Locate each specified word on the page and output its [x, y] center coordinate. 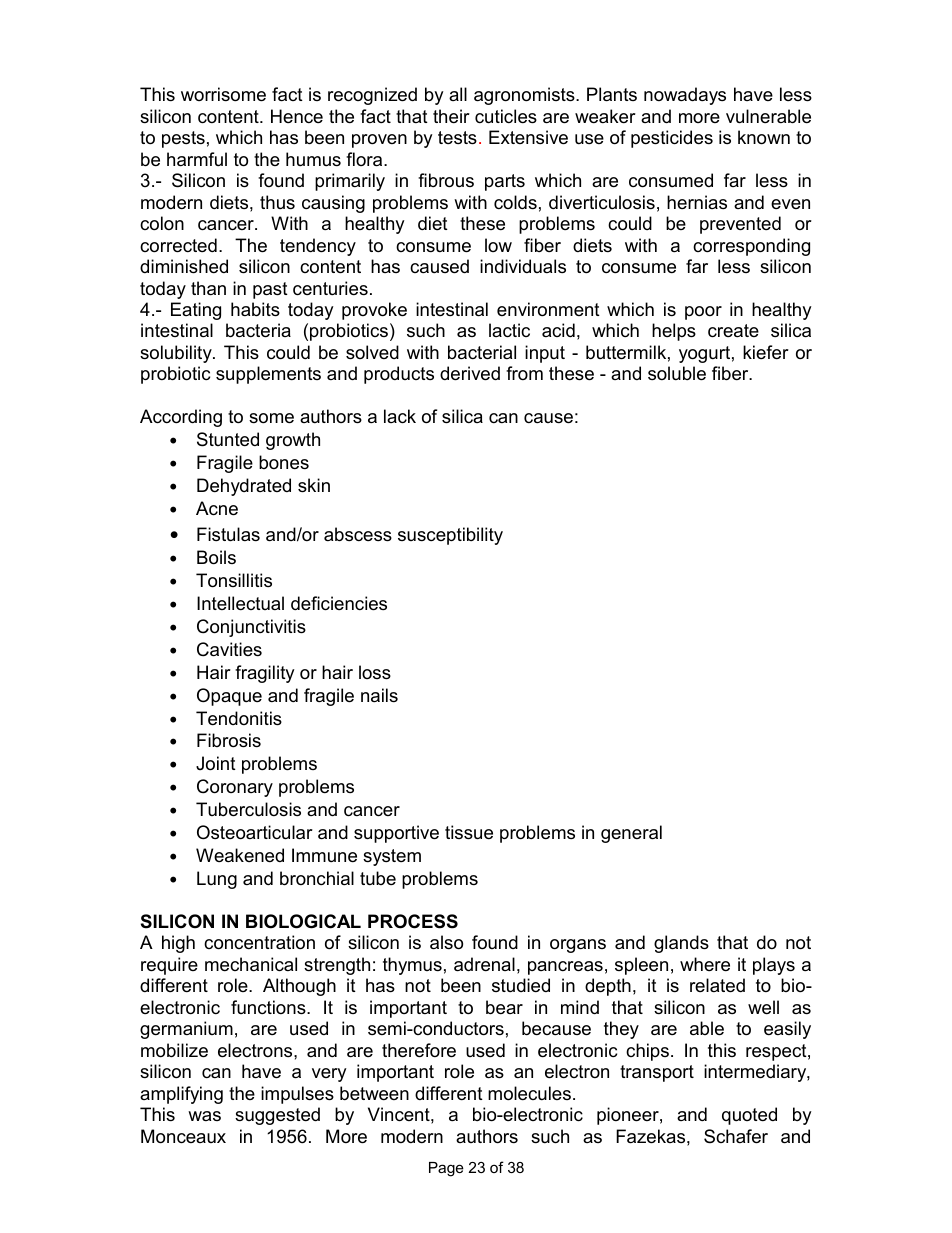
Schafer [736, 1136]
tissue [469, 832]
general [631, 834]
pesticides [672, 139]
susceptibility [450, 536]
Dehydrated [244, 487]
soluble [677, 373]
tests [457, 138]
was [204, 1116]
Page [446, 1169]
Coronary [235, 788]
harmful [197, 159]
